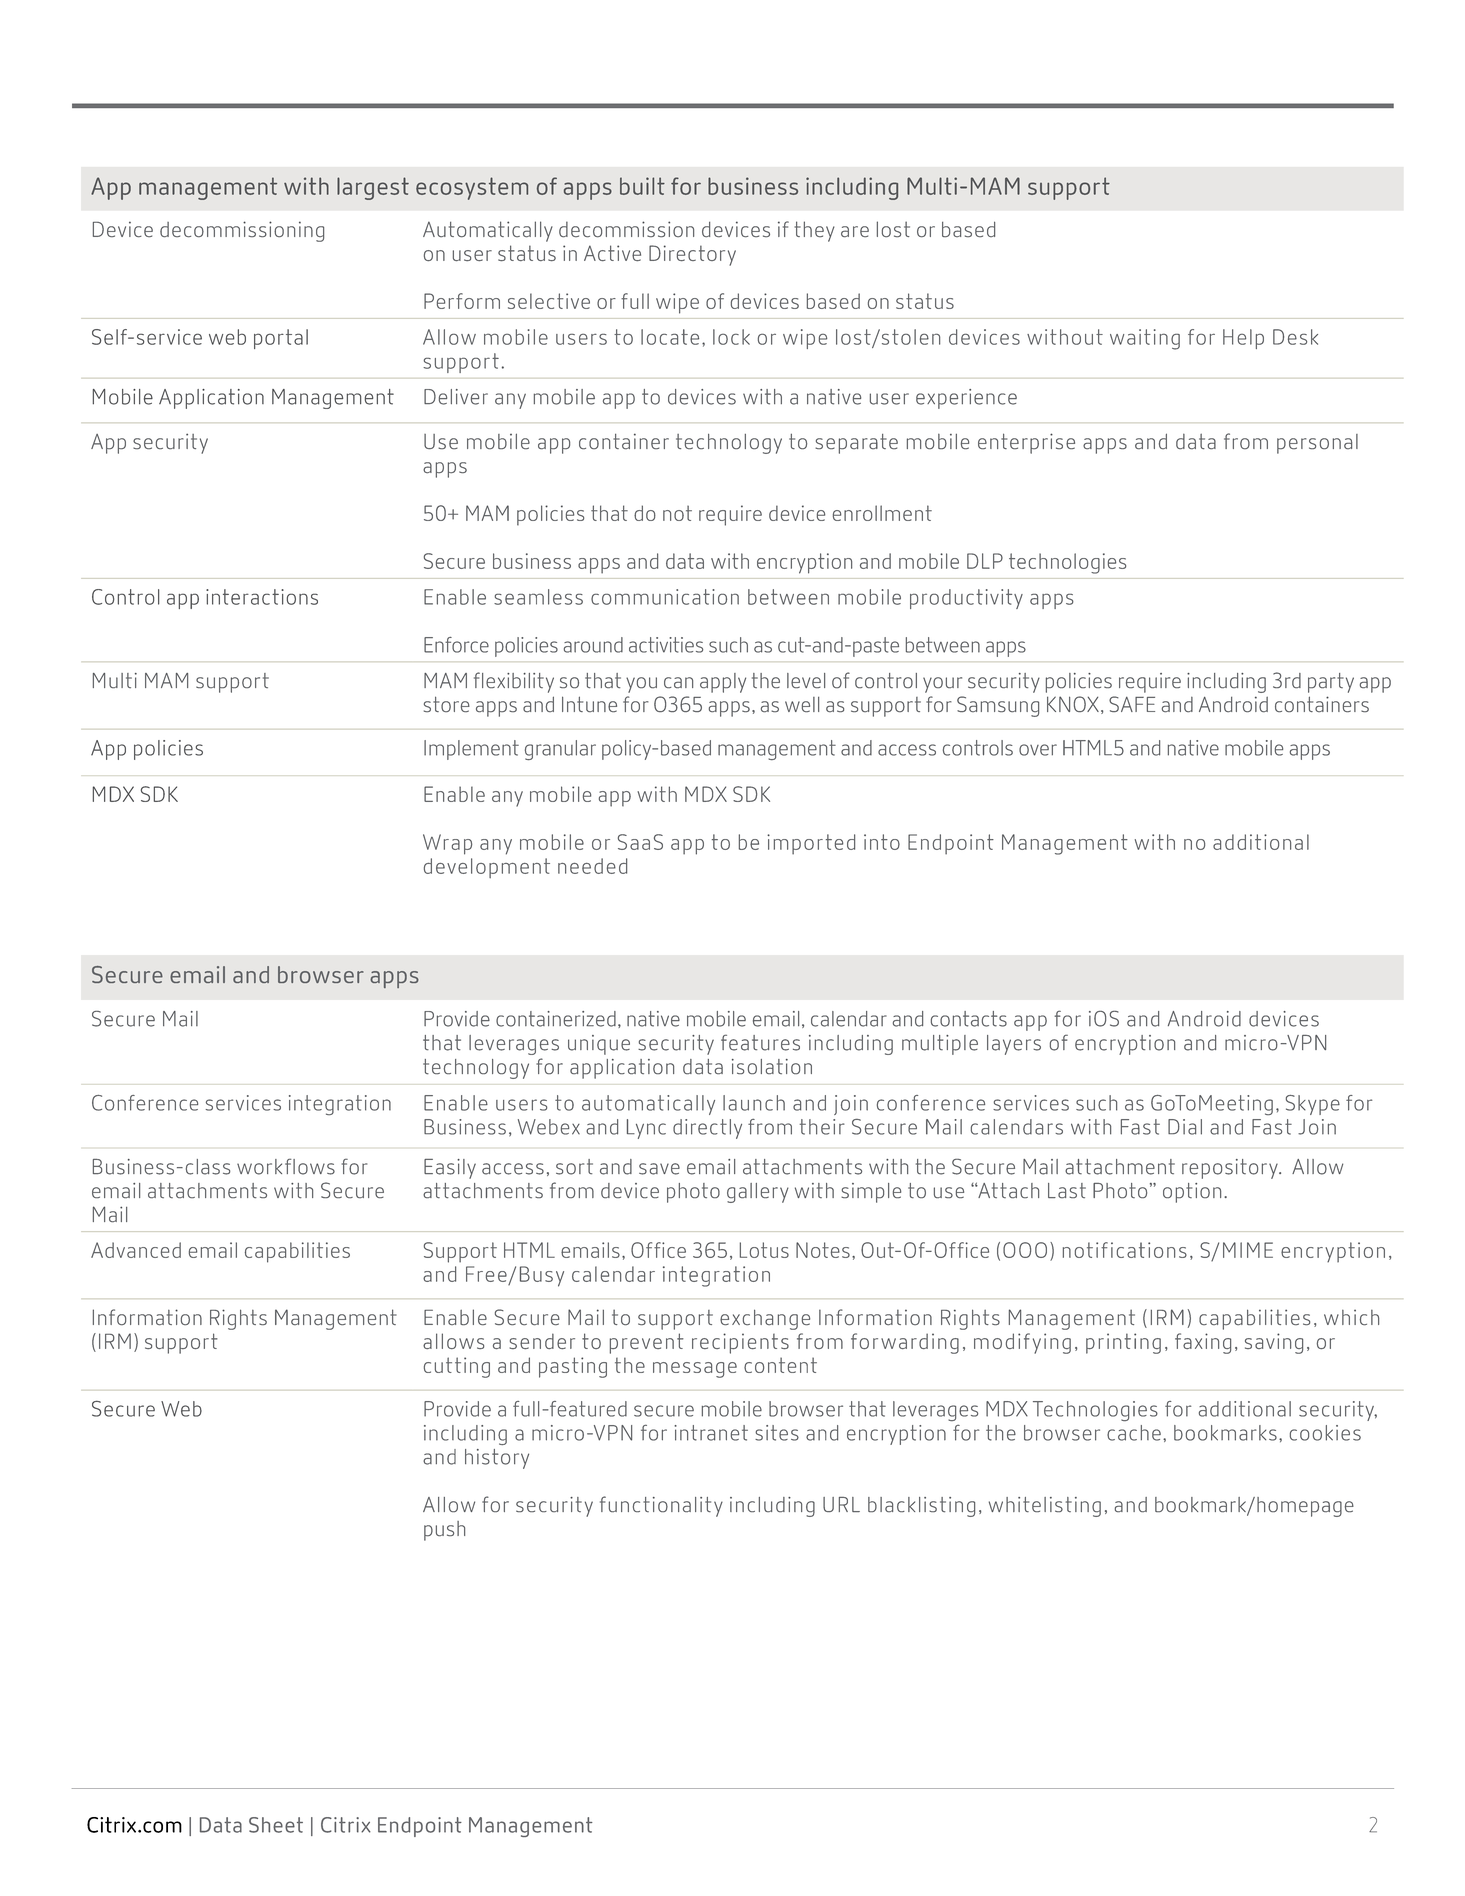 The image size is (1465, 1896). Describe the element at coordinates (286, 1166) in the page. I see `workflows` at that location.
